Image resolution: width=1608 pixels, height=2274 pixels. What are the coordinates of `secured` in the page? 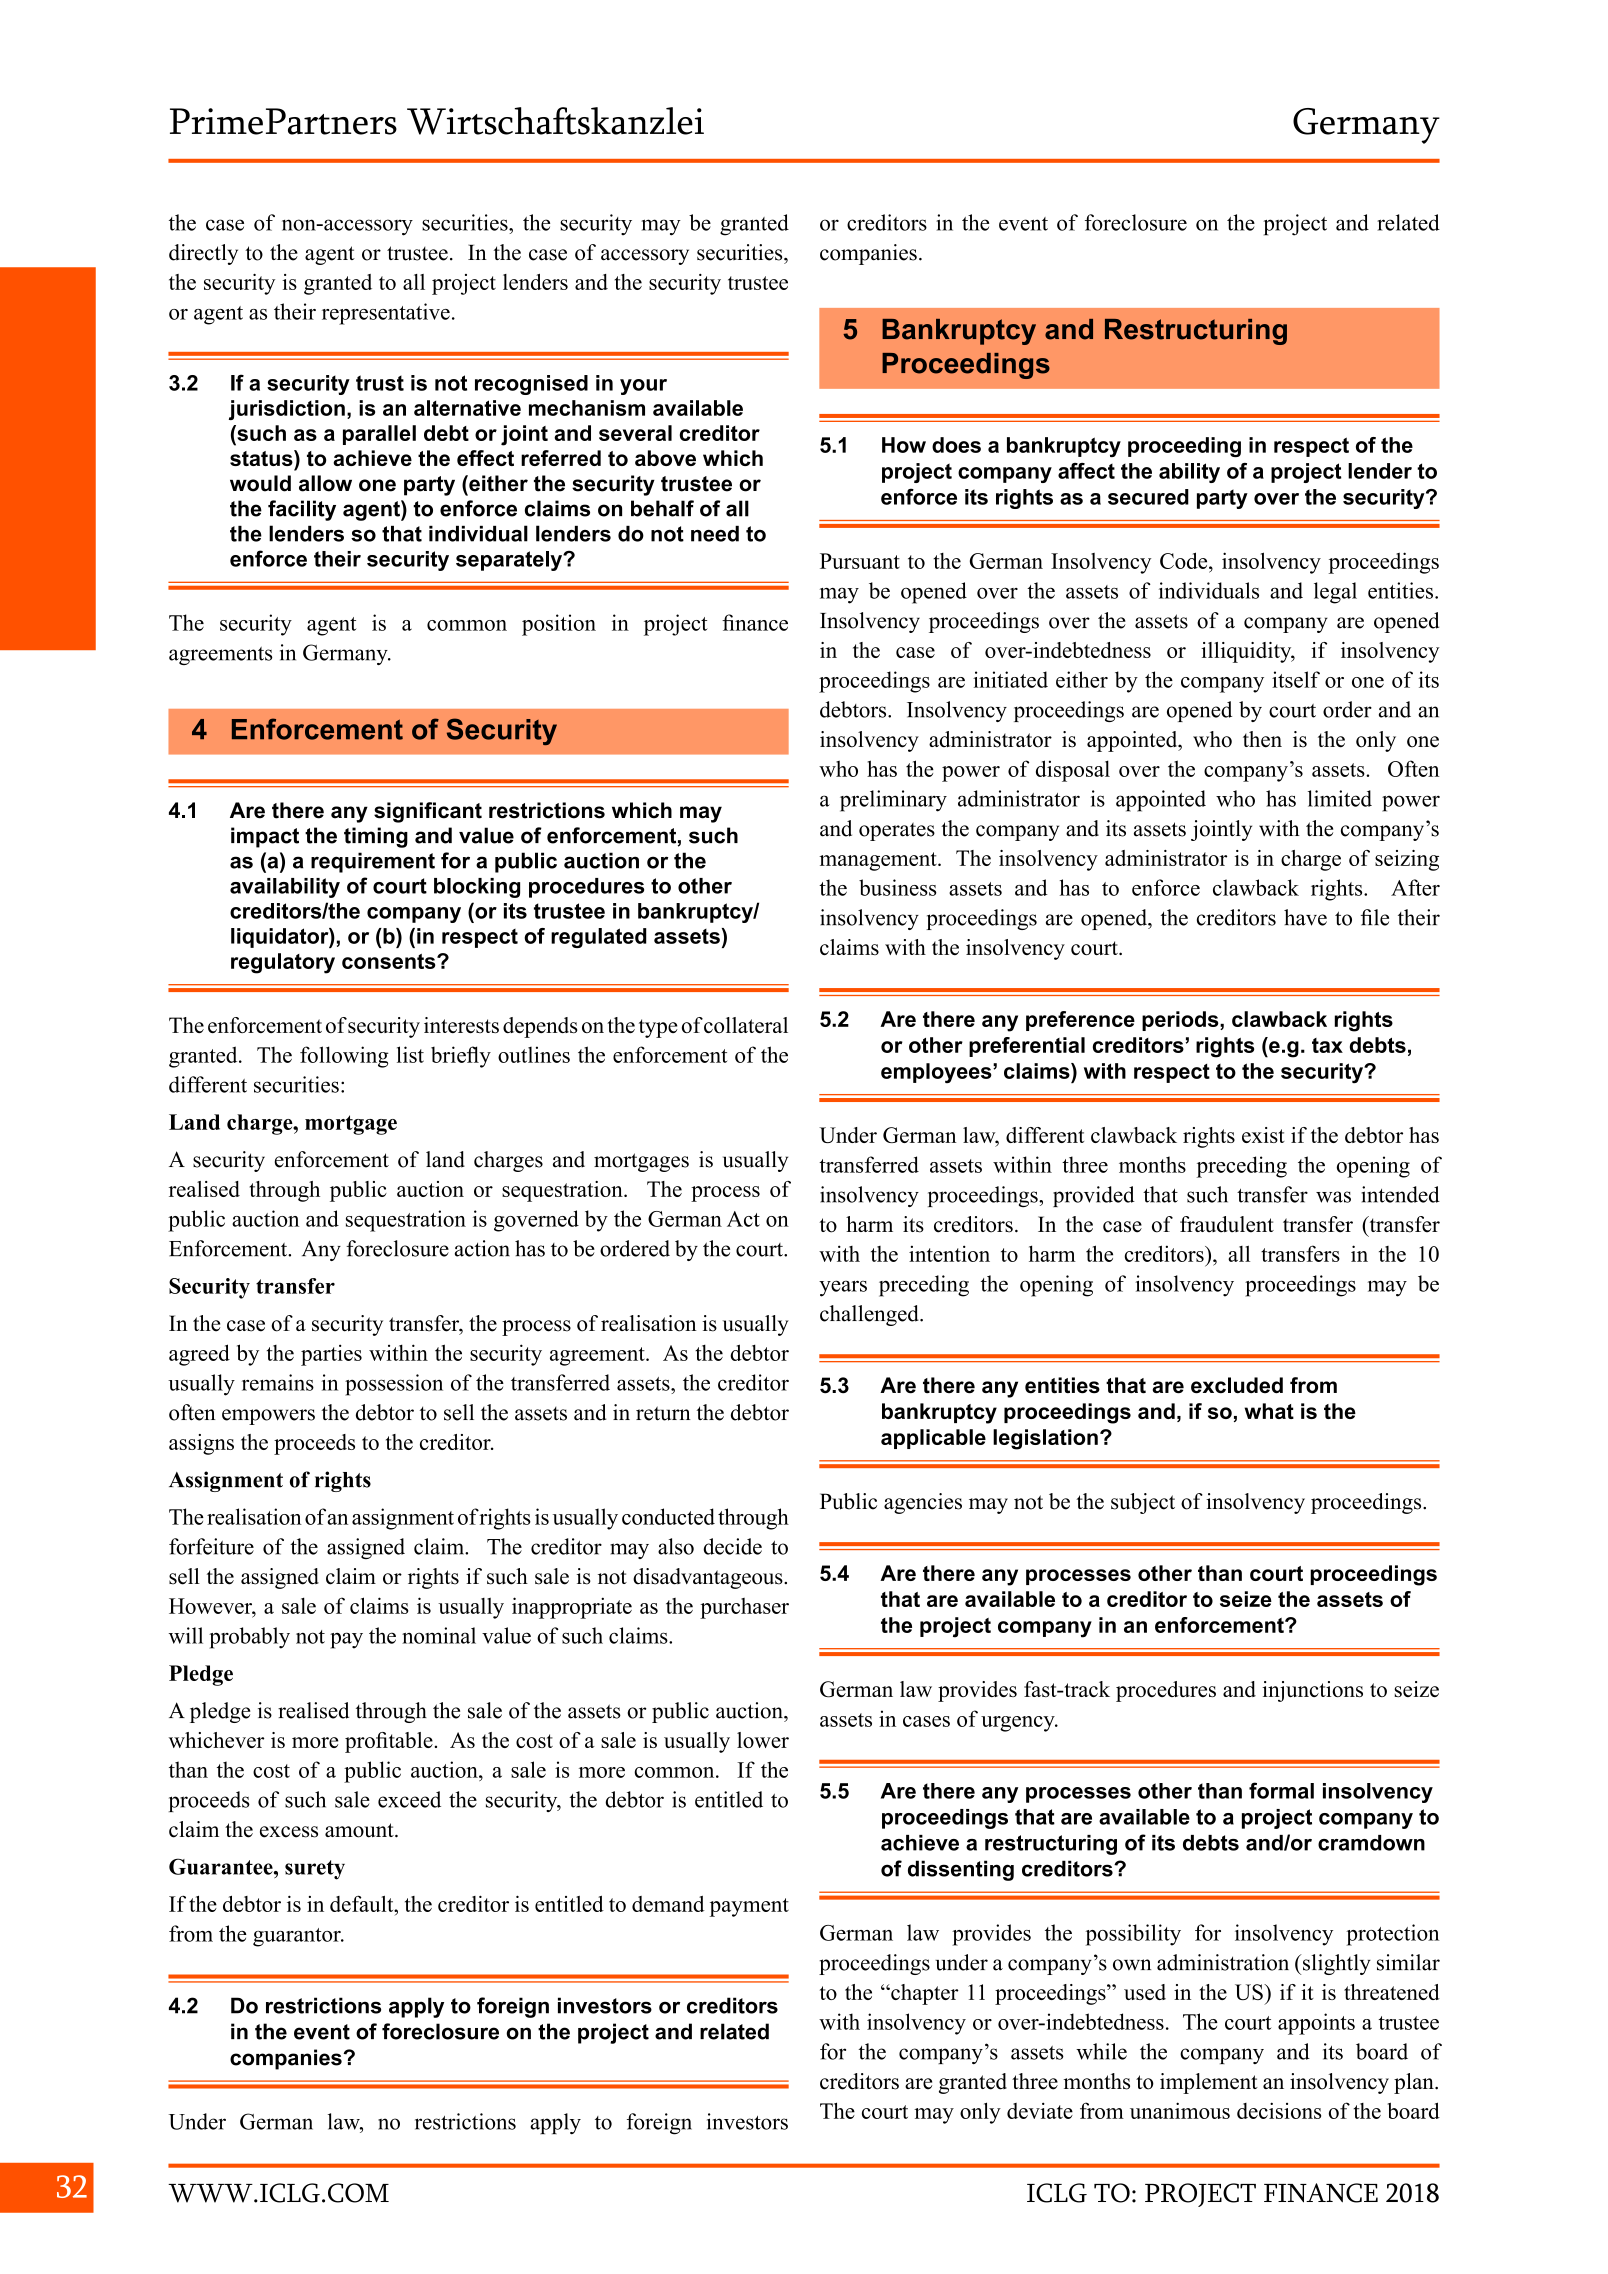 It's located at (1148, 497).
